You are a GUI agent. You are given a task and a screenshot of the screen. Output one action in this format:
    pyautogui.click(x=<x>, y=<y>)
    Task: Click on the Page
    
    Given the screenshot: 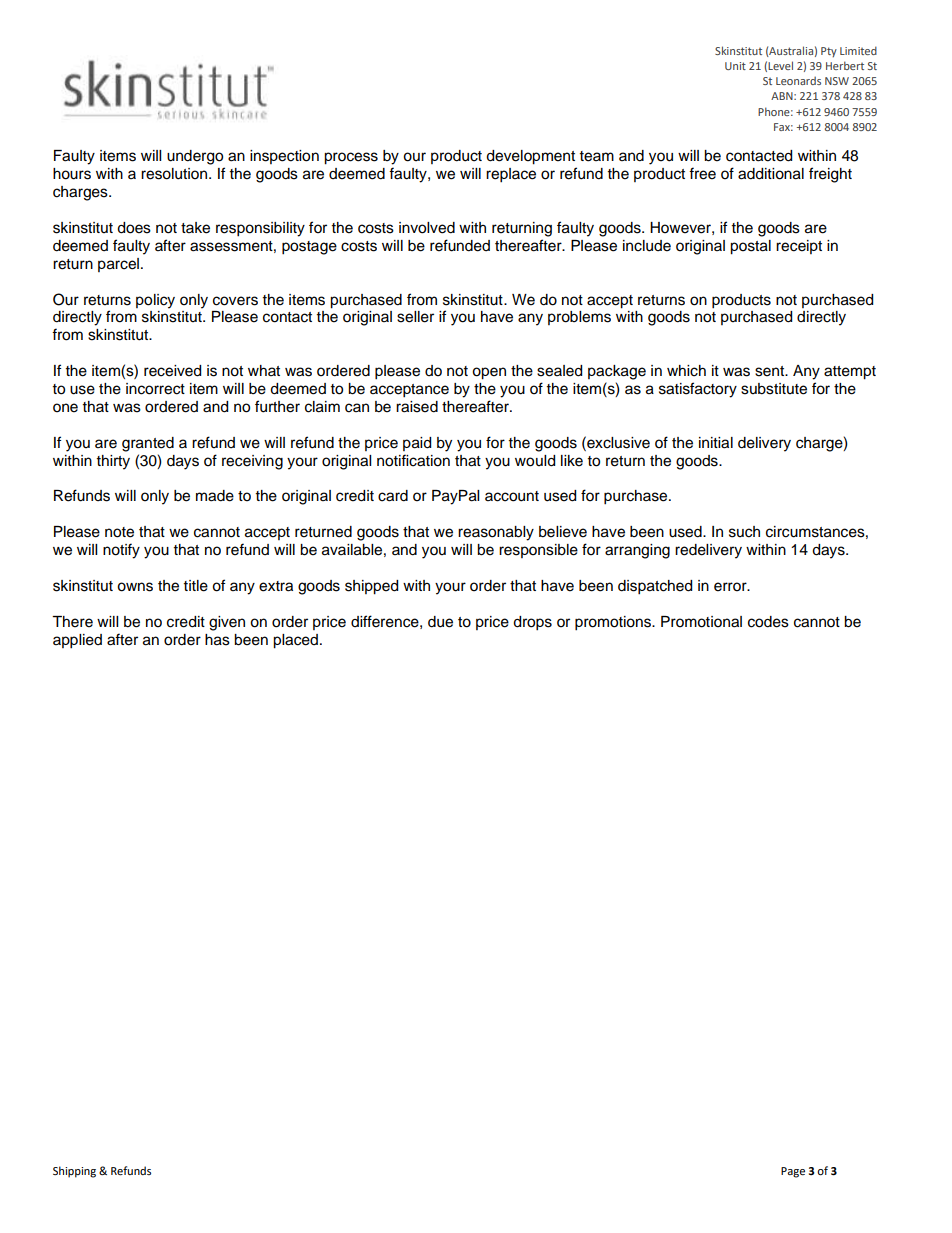 What is the action you would take?
    pyautogui.click(x=793, y=1172)
